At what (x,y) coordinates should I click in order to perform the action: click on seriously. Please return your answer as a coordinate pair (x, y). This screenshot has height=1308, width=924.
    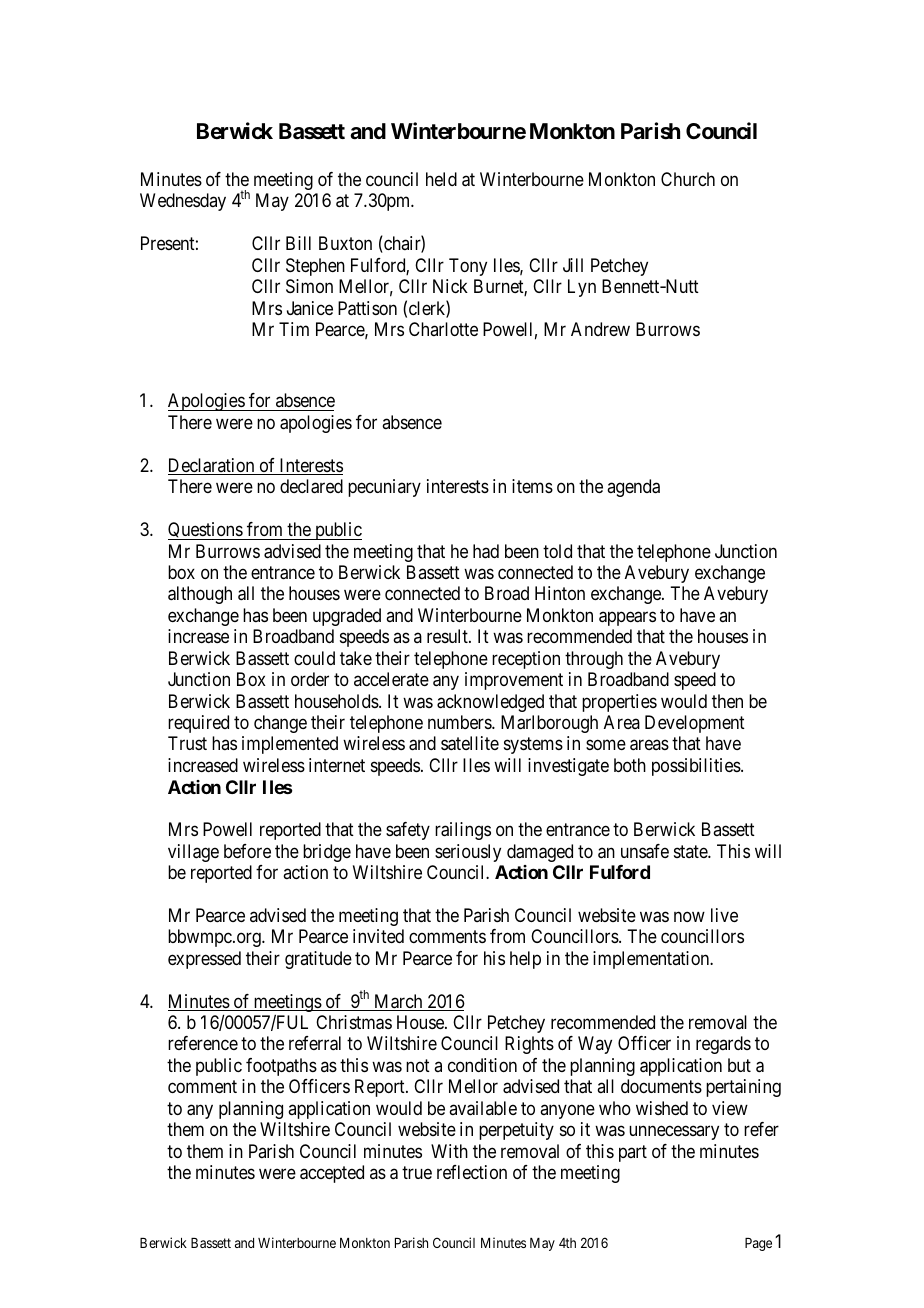
    Looking at the image, I should click on (468, 853).
